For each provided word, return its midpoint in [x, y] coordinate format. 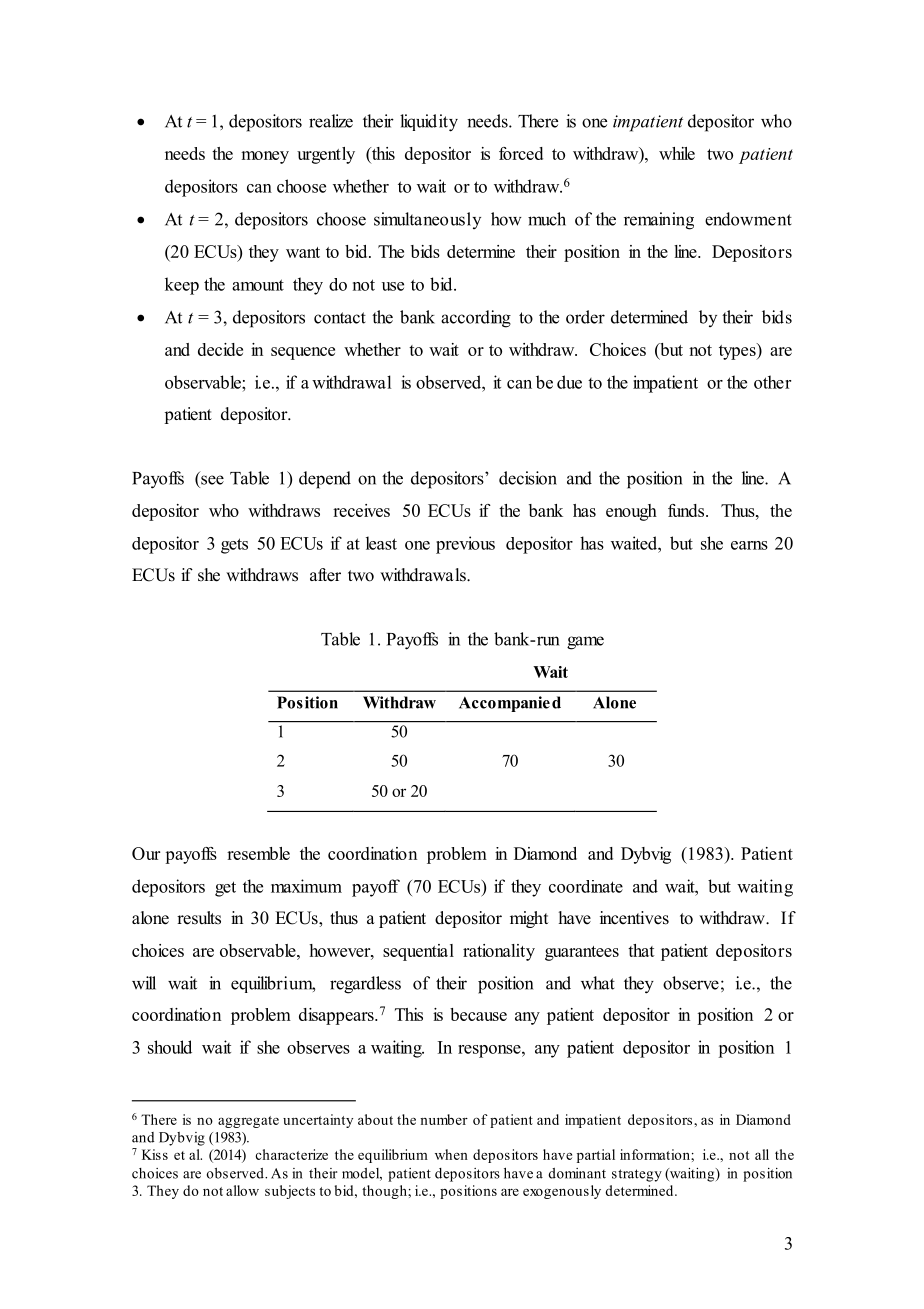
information [656, 1154]
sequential [418, 952]
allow [242, 1190]
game [585, 643]
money [265, 157]
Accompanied [510, 704]
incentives [634, 918]
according [476, 319]
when [451, 1154]
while [677, 153]
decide [220, 349]
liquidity [429, 123]
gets [234, 546]
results [199, 918]
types [738, 351]
